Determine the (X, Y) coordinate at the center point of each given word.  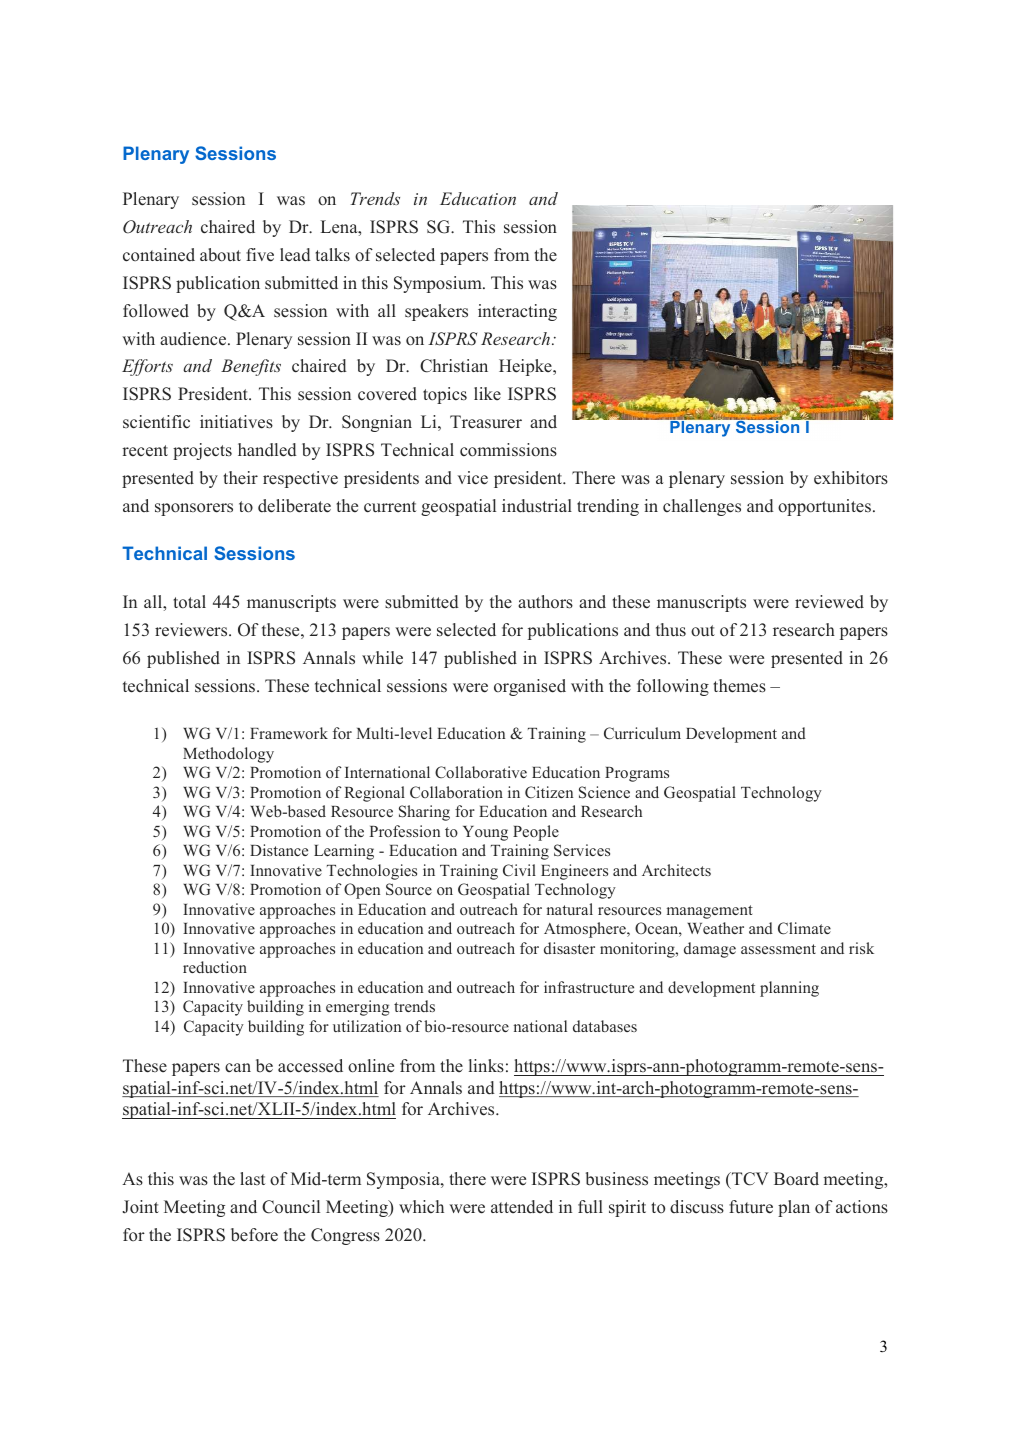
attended (522, 1207)
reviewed (829, 602)
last (252, 1178)
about (220, 255)
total (189, 602)
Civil (519, 870)
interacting (517, 312)
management (710, 912)
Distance (279, 850)
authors (545, 602)
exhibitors (851, 478)
